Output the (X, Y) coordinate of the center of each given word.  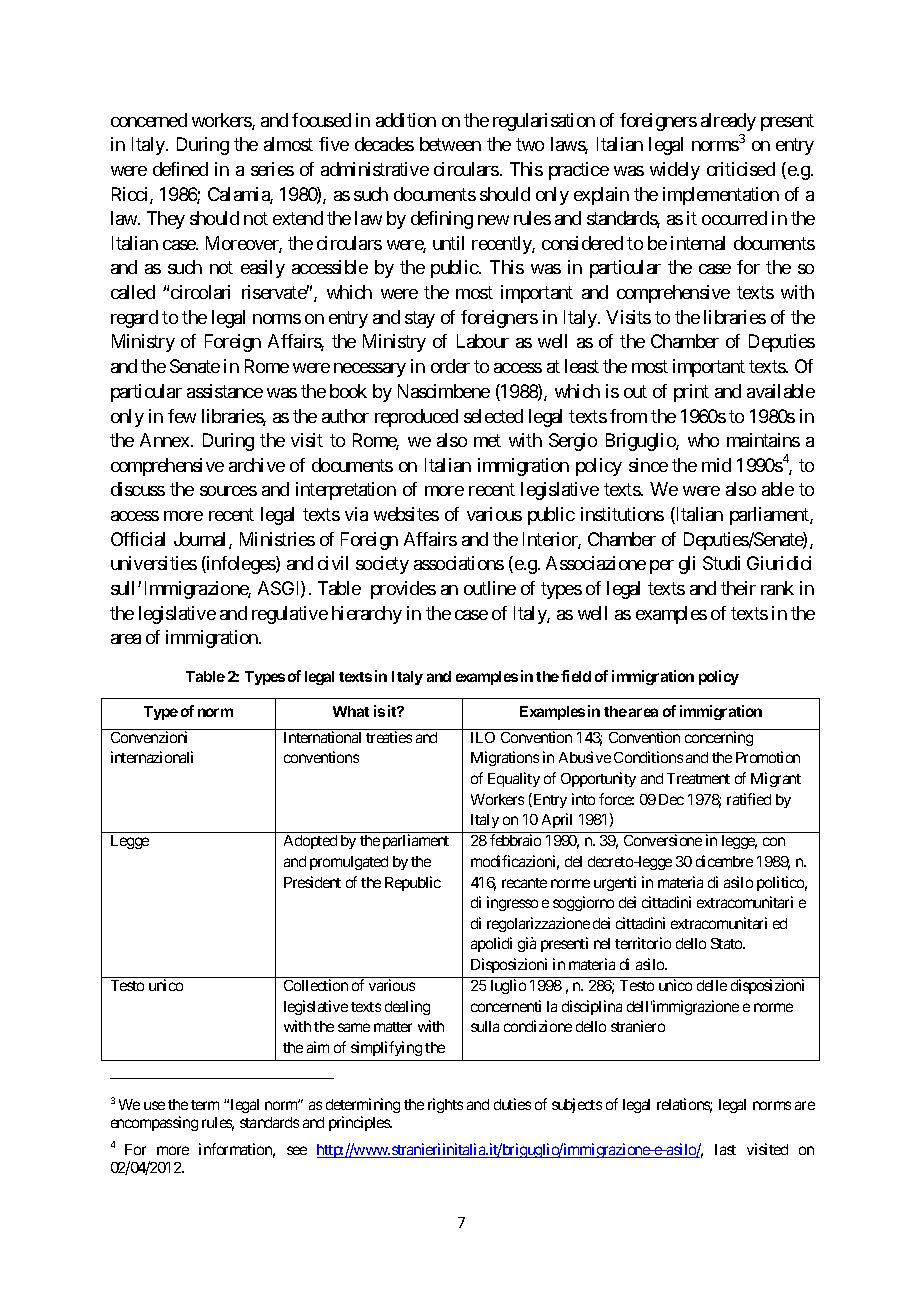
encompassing (154, 1123)
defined (180, 169)
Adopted (310, 842)
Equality (514, 779)
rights (445, 1105)
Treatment (698, 778)
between (450, 144)
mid (716, 465)
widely (675, 171)
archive (257, 465)
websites (406, 514)
